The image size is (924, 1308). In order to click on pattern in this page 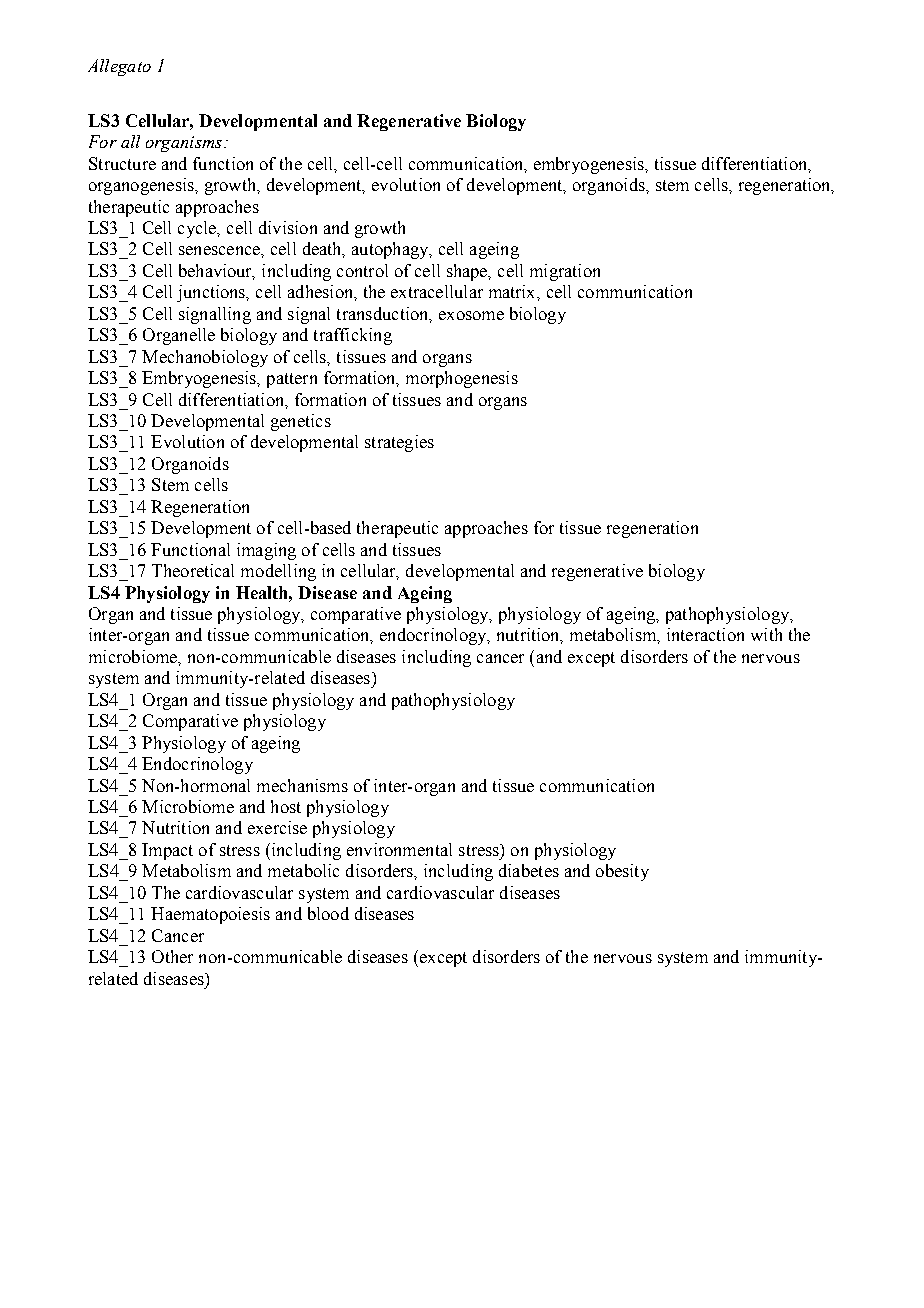, I will do `click(292, 380)`.
